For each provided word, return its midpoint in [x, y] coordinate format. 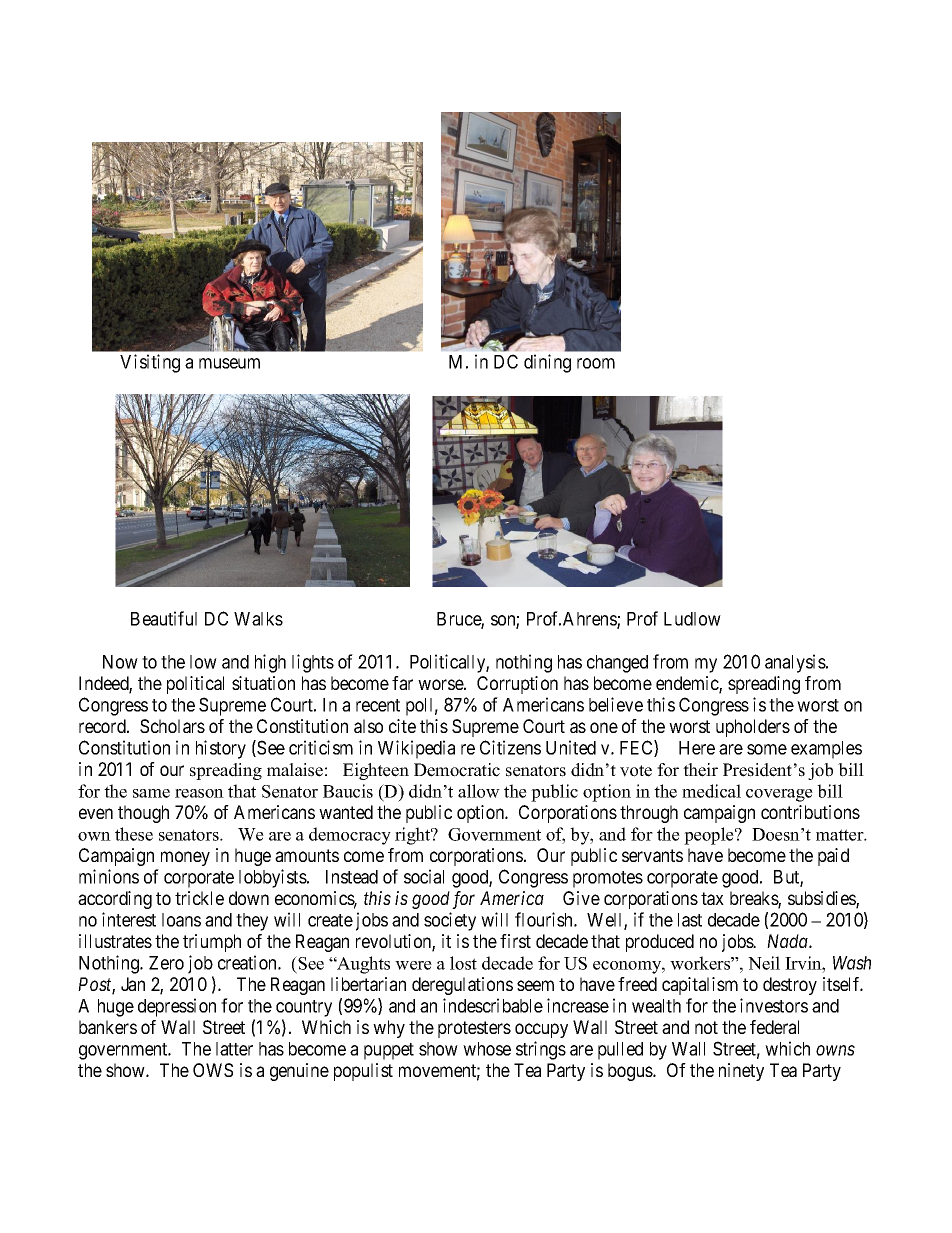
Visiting [150, 363]
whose [487, 1049]
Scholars [172, 726]
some [767, 749]
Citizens [510, 747]
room [596, 363]
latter [234, 1049]
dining [547, 363]
